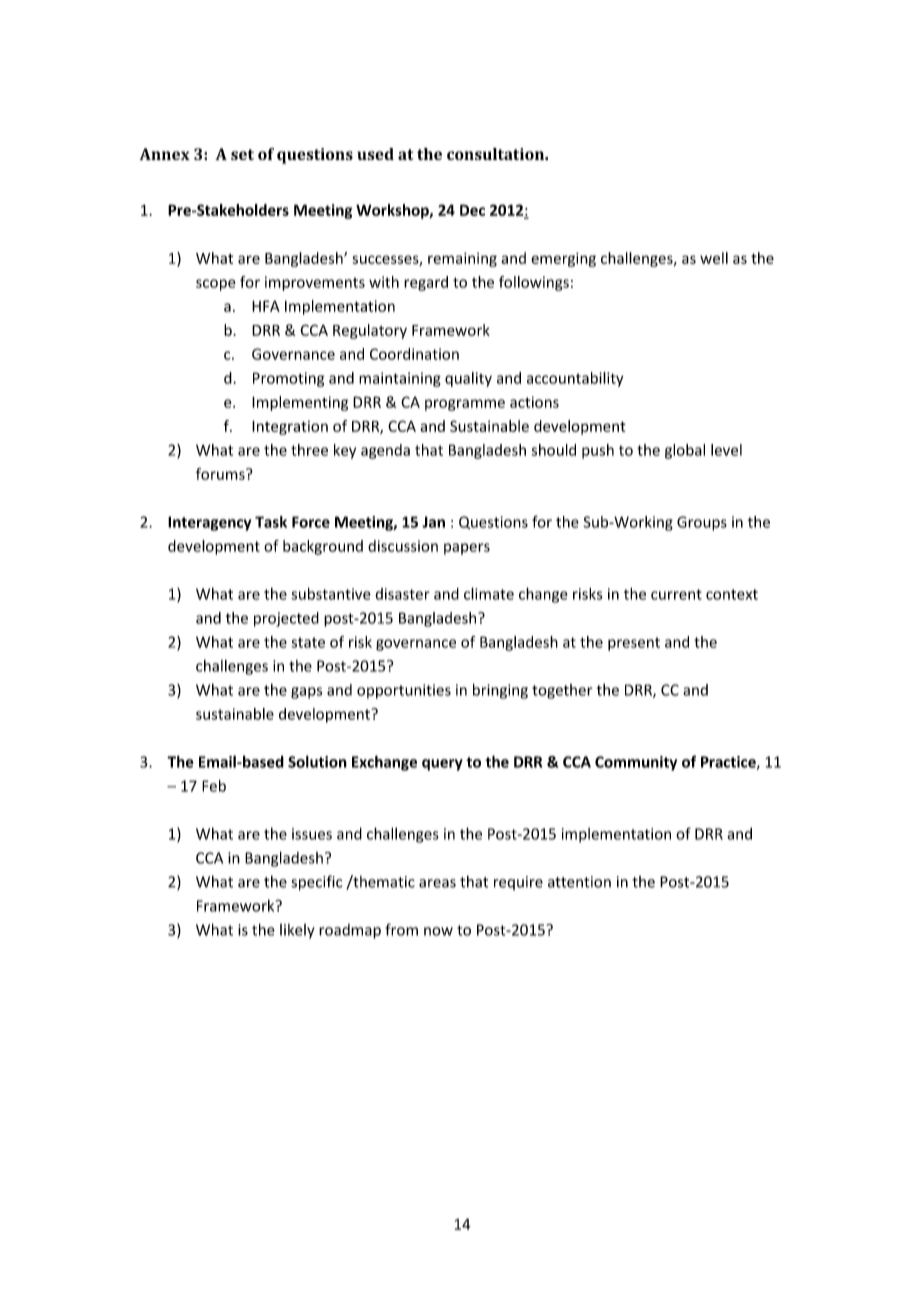 The height and width of the screenshot is (1308, 924). Describe the element at coordinates (242, 154) in the screenshot. I see `set` at that location.
